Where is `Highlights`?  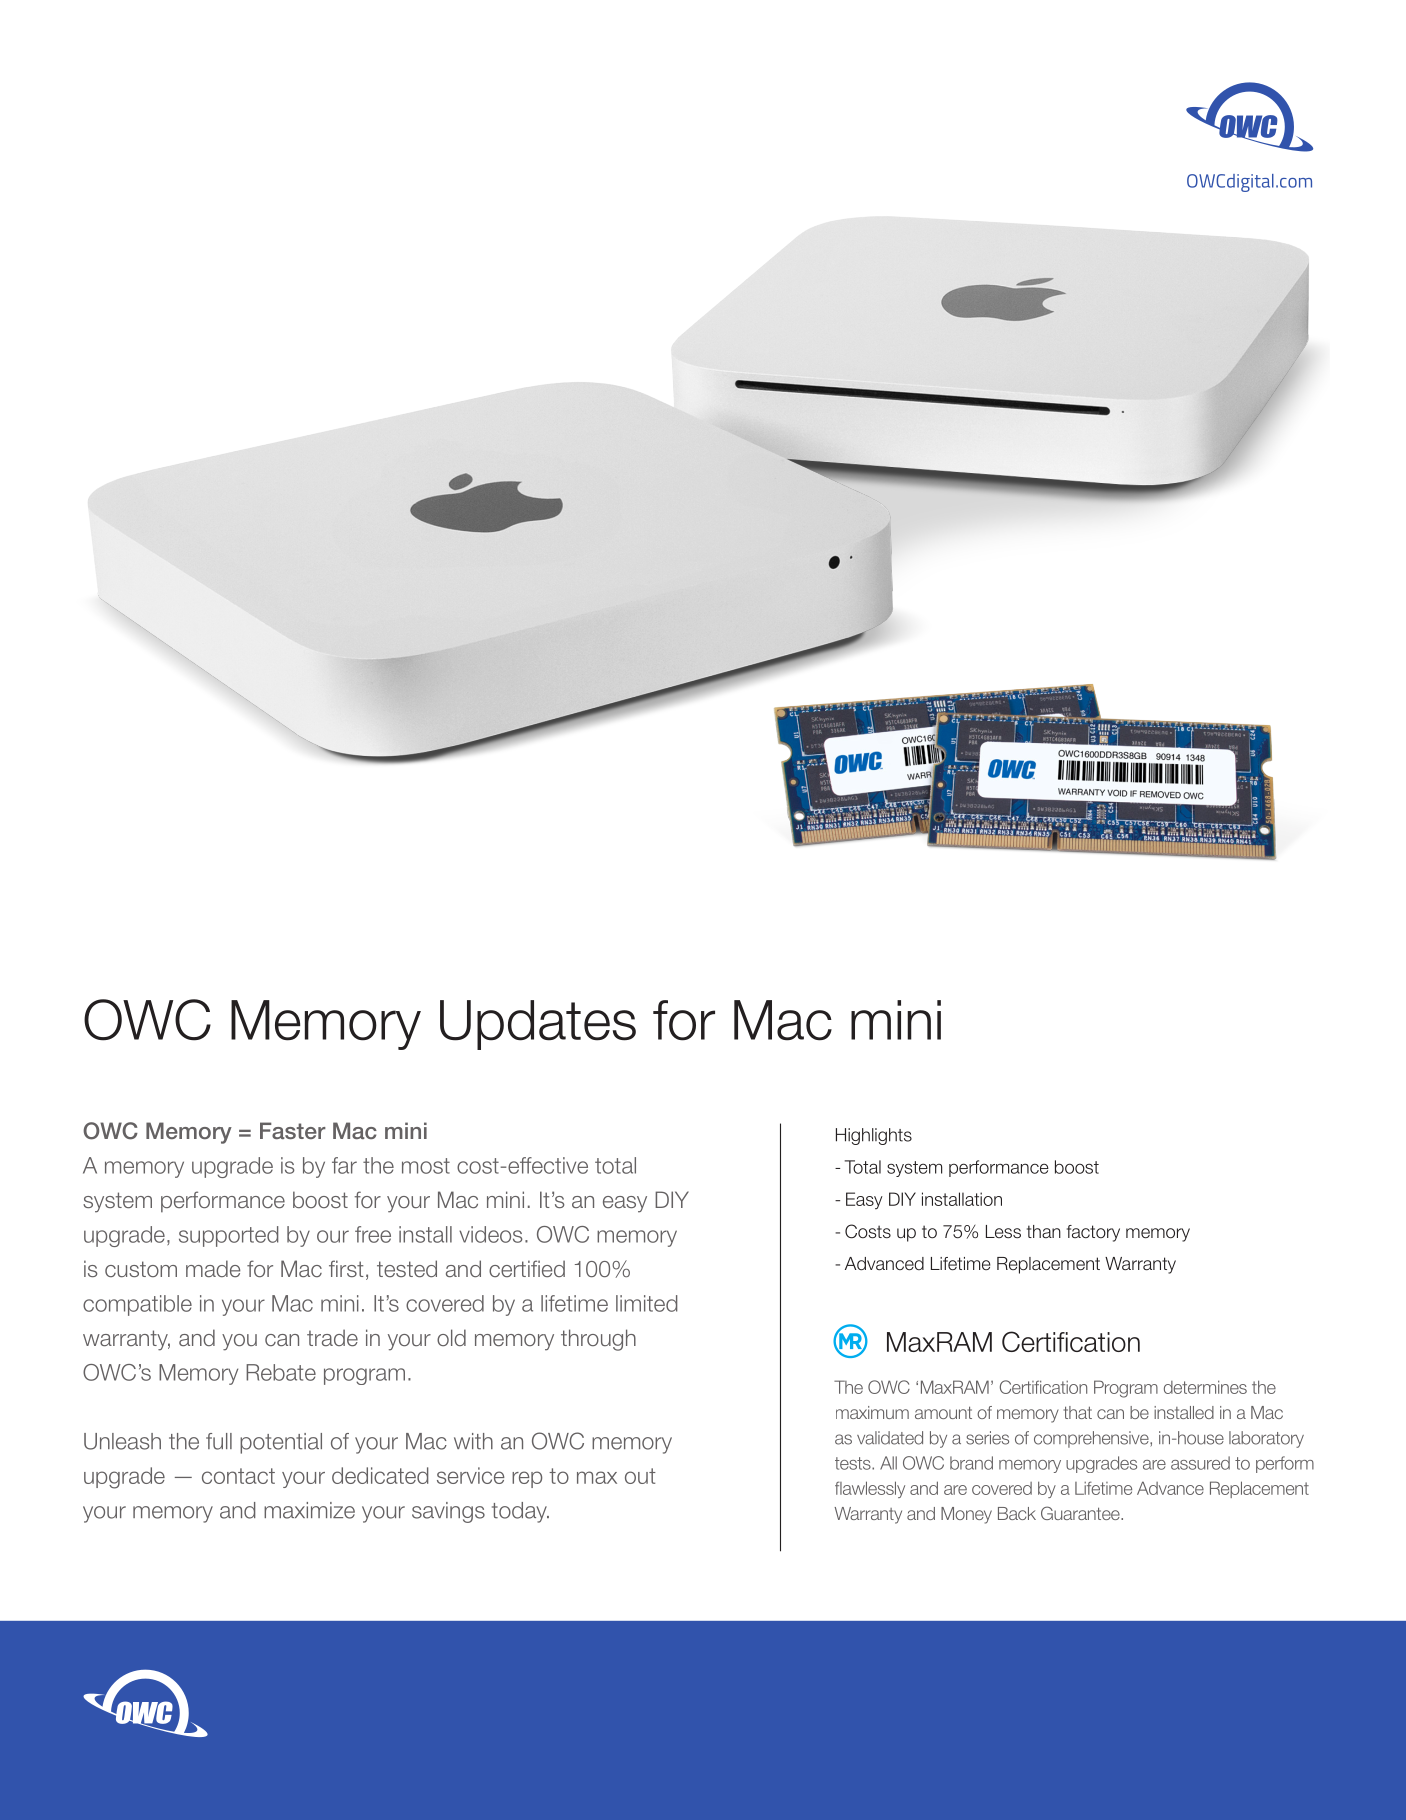
Highlights is located at coordinates (874, 1136).
